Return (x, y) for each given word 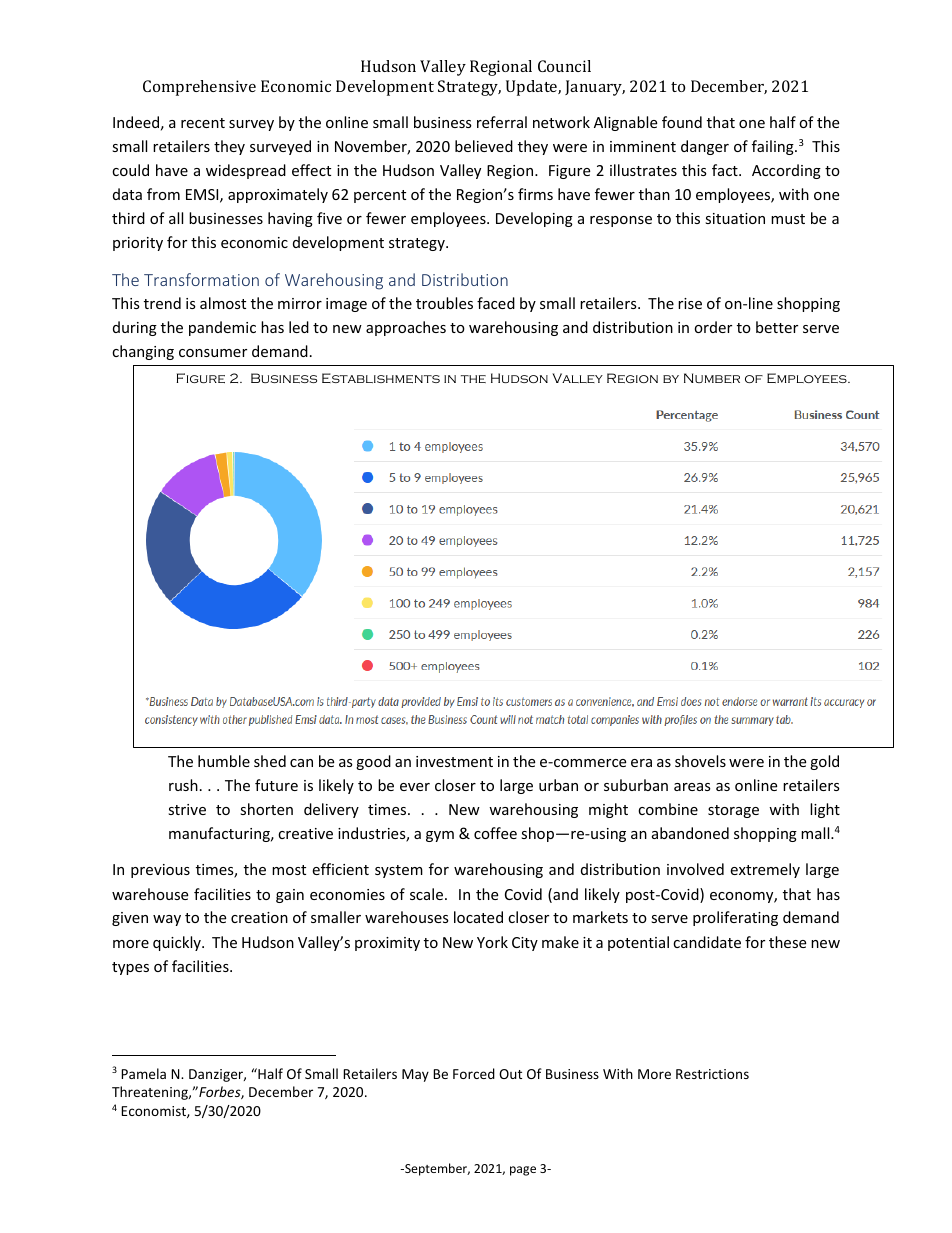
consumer (213, 353)
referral (502, 122)
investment (454, 761)
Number (712, 378)
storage (733, 811)
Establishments (381, 378)
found (682, 122)
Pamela (143, 1073)
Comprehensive (199, 88)
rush (183, 785)
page (523, 1171)
